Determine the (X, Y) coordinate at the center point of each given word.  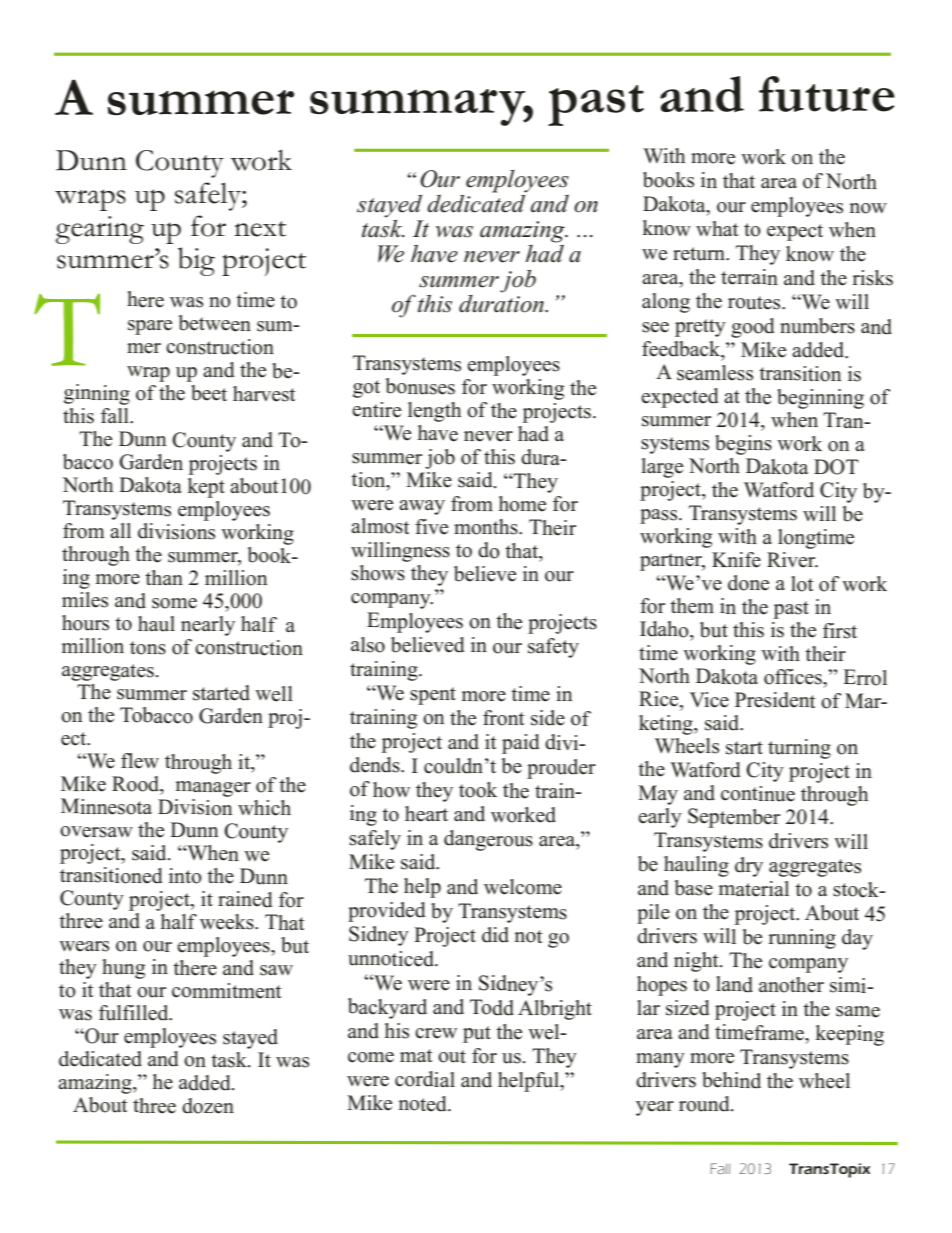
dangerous (488, 840)
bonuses (420, 386)
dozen (208, 1106)
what (717, 228)
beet (209, 393)
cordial (425, 1079)
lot (802, 584)
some (174, 603)
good (753, 328)
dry (749, 867)
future (827, 94)
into (185, 876)
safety (553, 648)
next (260, 229)
